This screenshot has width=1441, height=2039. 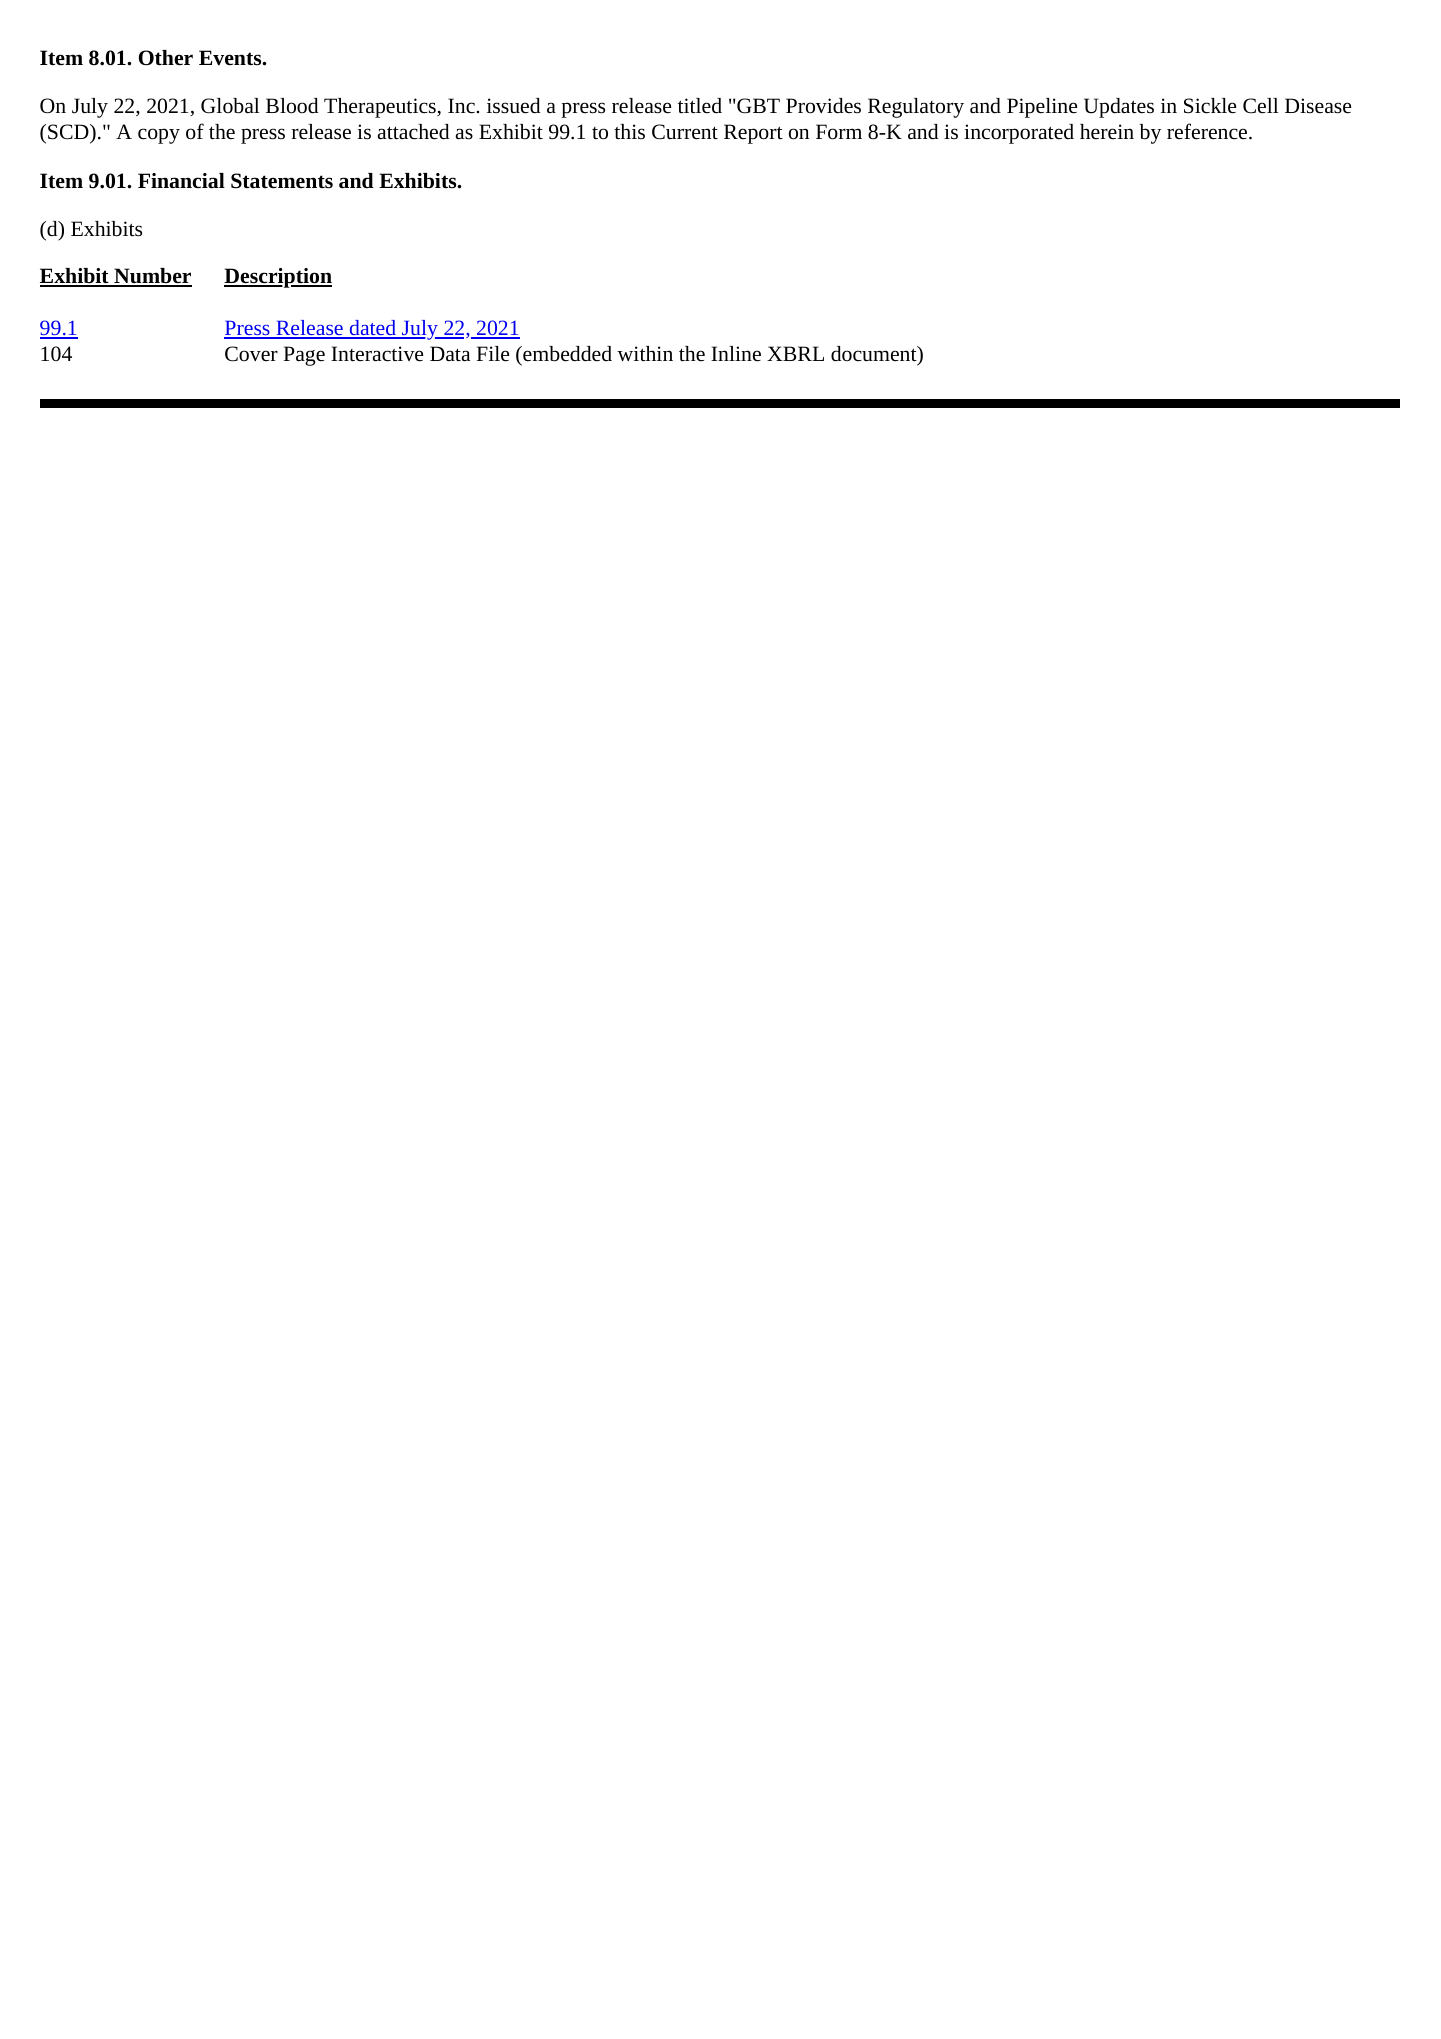 What do you see at coordinates (736, 354) in the screenshot?
I see `Inline` at bounding box center [736, 354].
